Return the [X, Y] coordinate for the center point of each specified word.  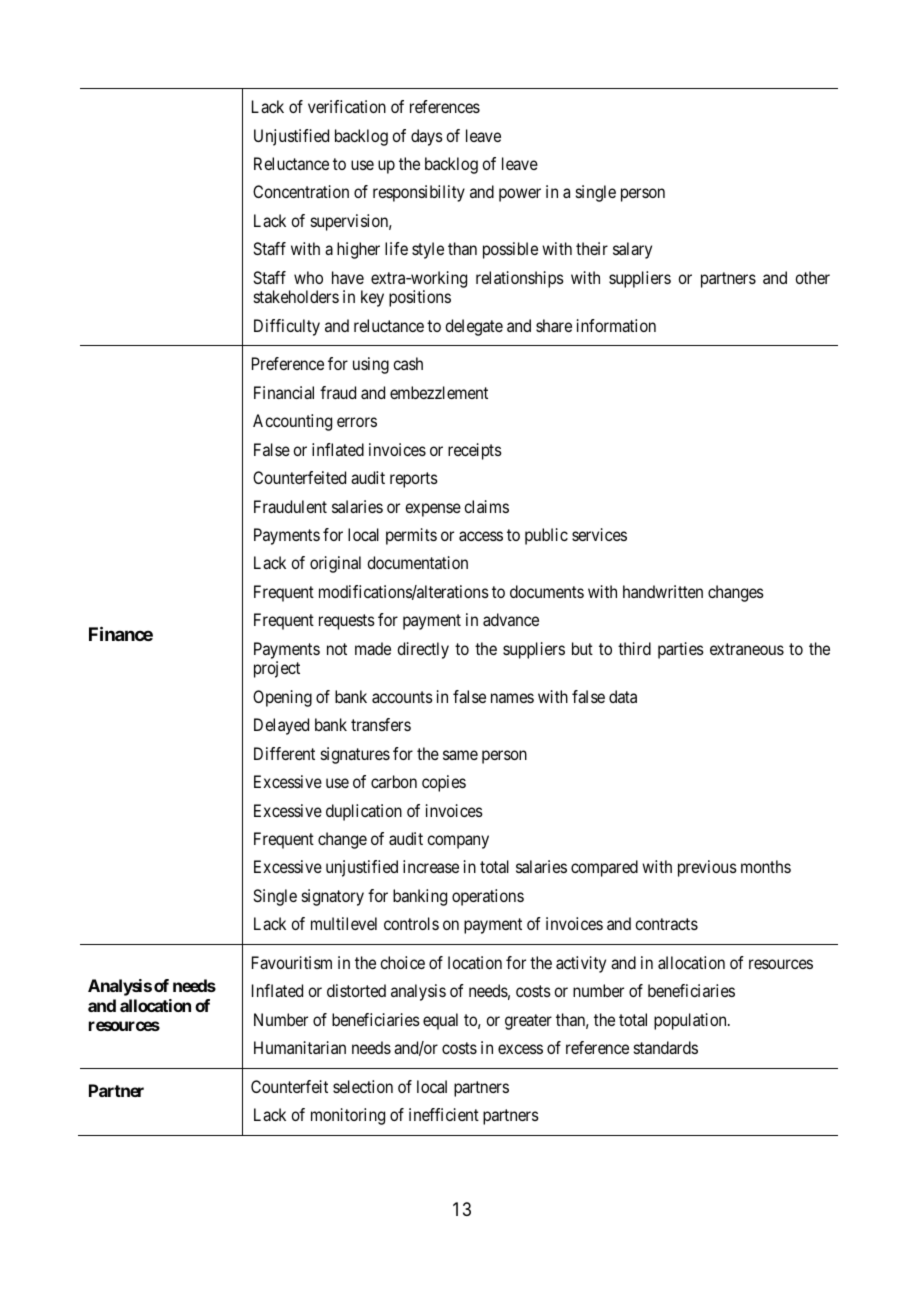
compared [604, 868]
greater [528, 1022]
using [371, 365]
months [766, 866]
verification [347, 106]
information [616, 325]
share [554, 325]
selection [363, 1086]
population [691, 1021]
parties [681, 650]
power [520, 195]
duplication [364, 812]
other [812, 277]
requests [347, 622]
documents [547, 591]
